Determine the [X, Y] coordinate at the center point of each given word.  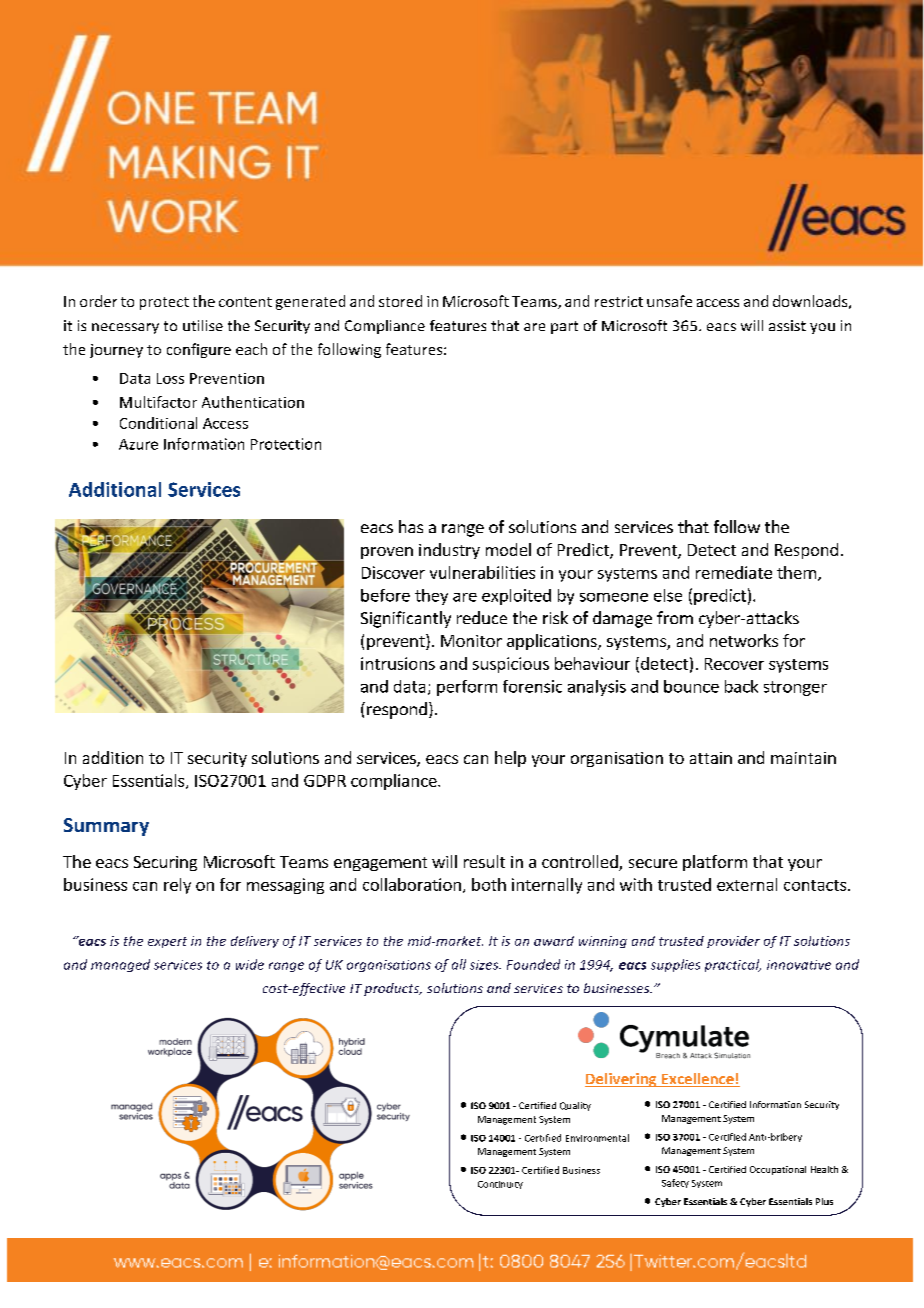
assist [787, 325]
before [385, 595]
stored [400, 301]
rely [177, 886]
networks [744, 640]
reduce [482, 617]
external [747, 884]
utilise [203, 325]
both [489, 884]
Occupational [778, 1170]
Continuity [500, 1185]
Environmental [597, 1138]
